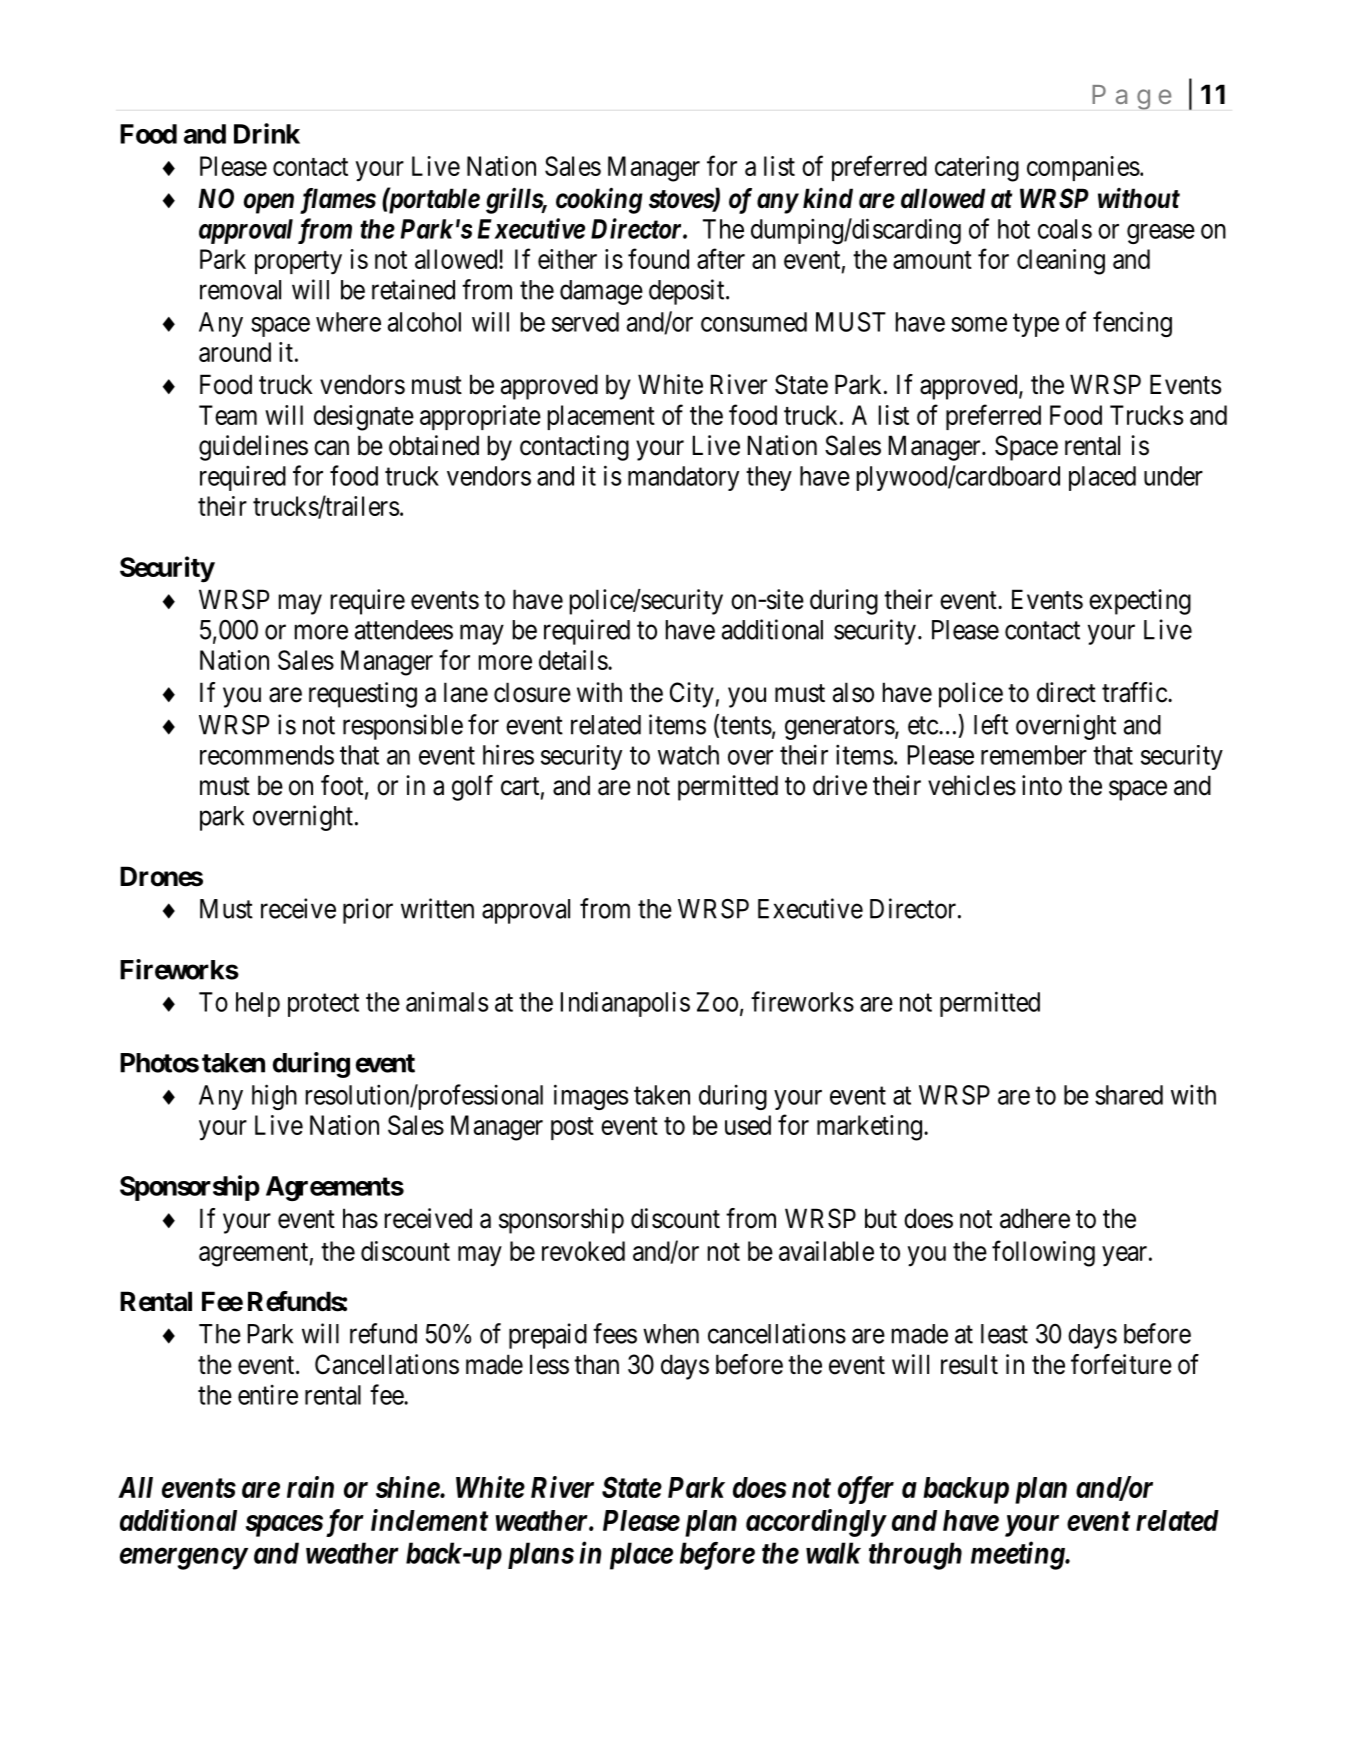 The height and width of the image is (1744, 1348). What do you see at coordinates (599, 200) in the image?
I see `cooking` at bounding box center [599, 200].
